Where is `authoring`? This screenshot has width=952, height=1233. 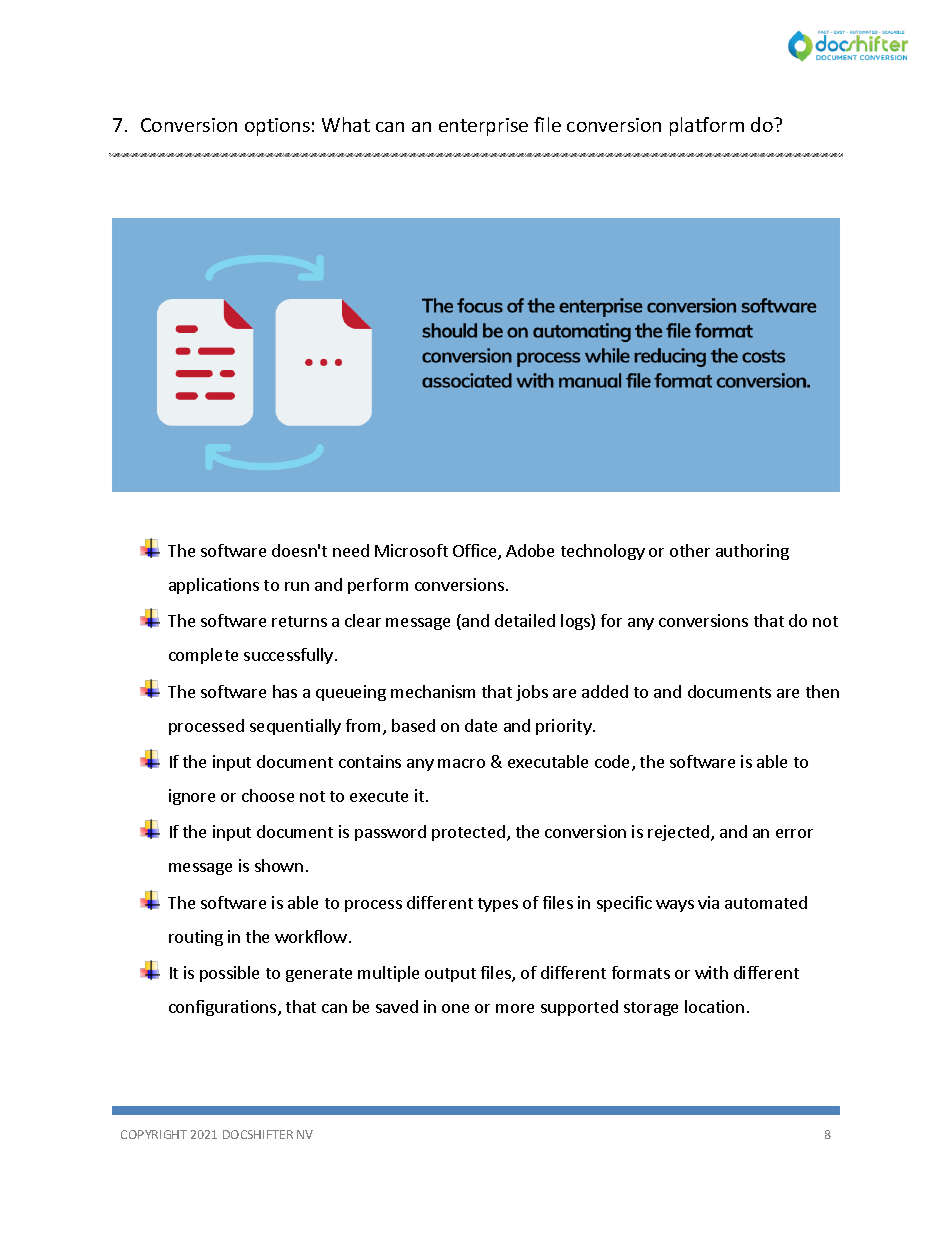 authoring is located at coordinates (752, 552).
